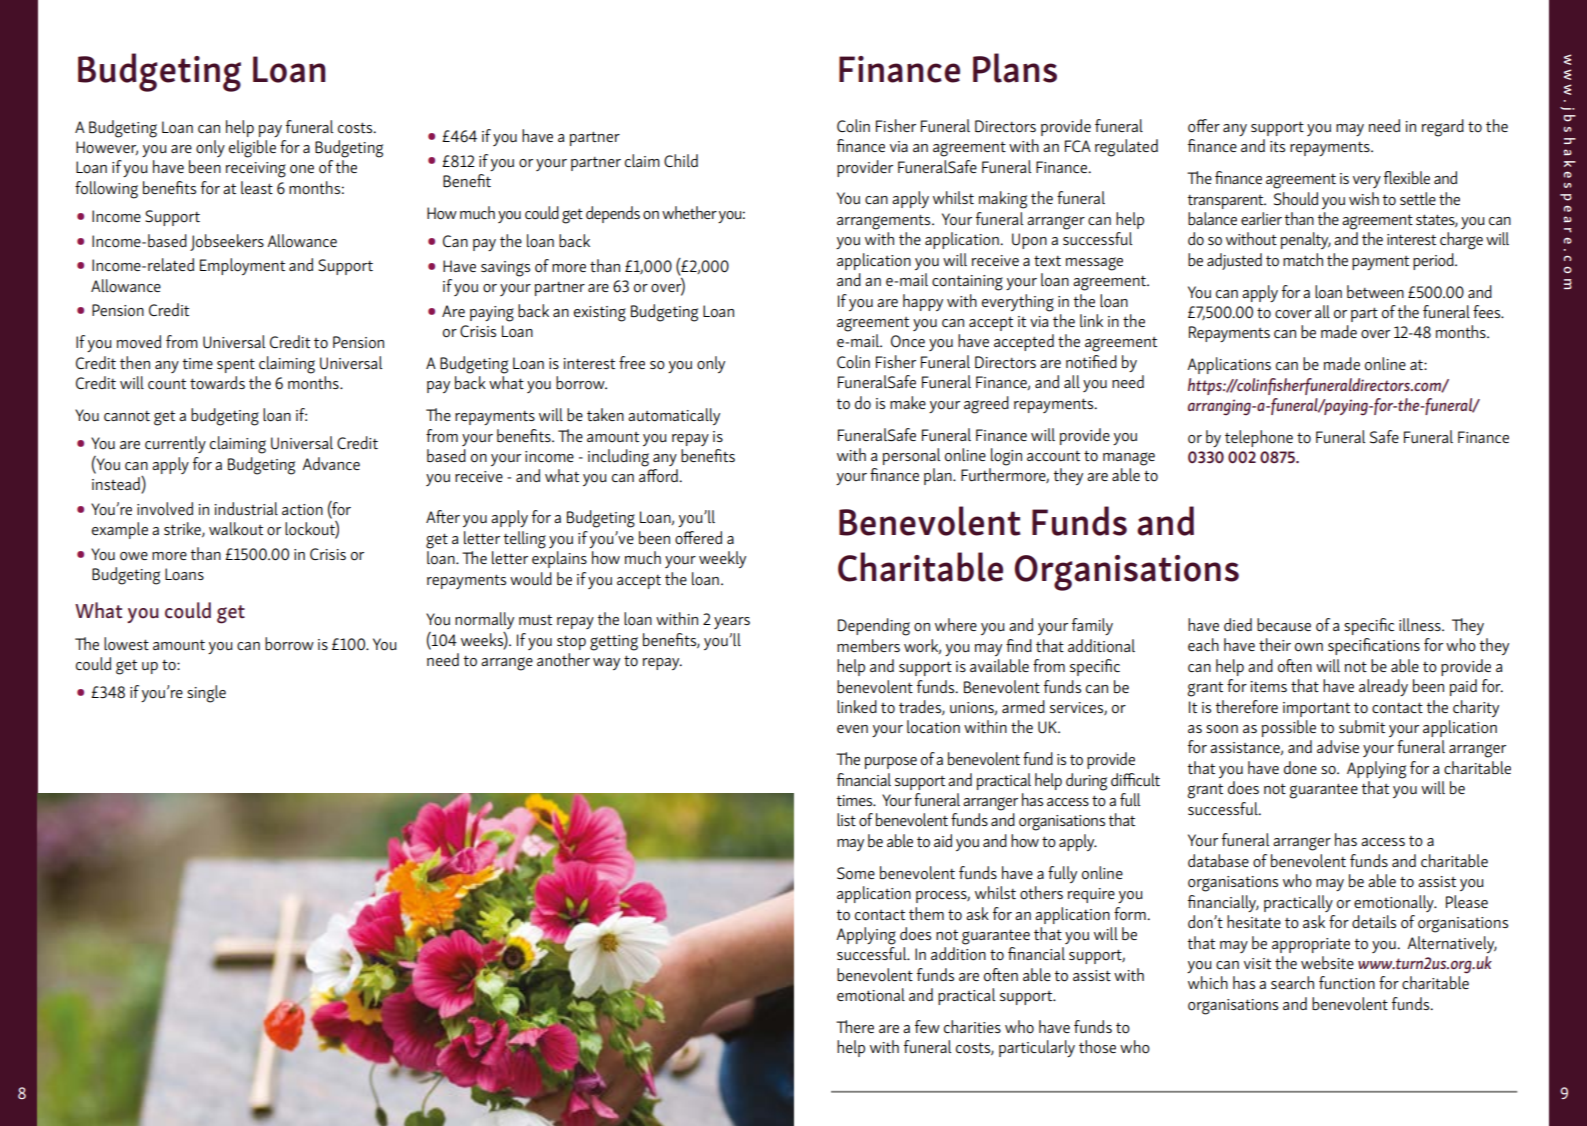 This document has height=1126, width=1587. I want to click on list, so click(846, 819).
